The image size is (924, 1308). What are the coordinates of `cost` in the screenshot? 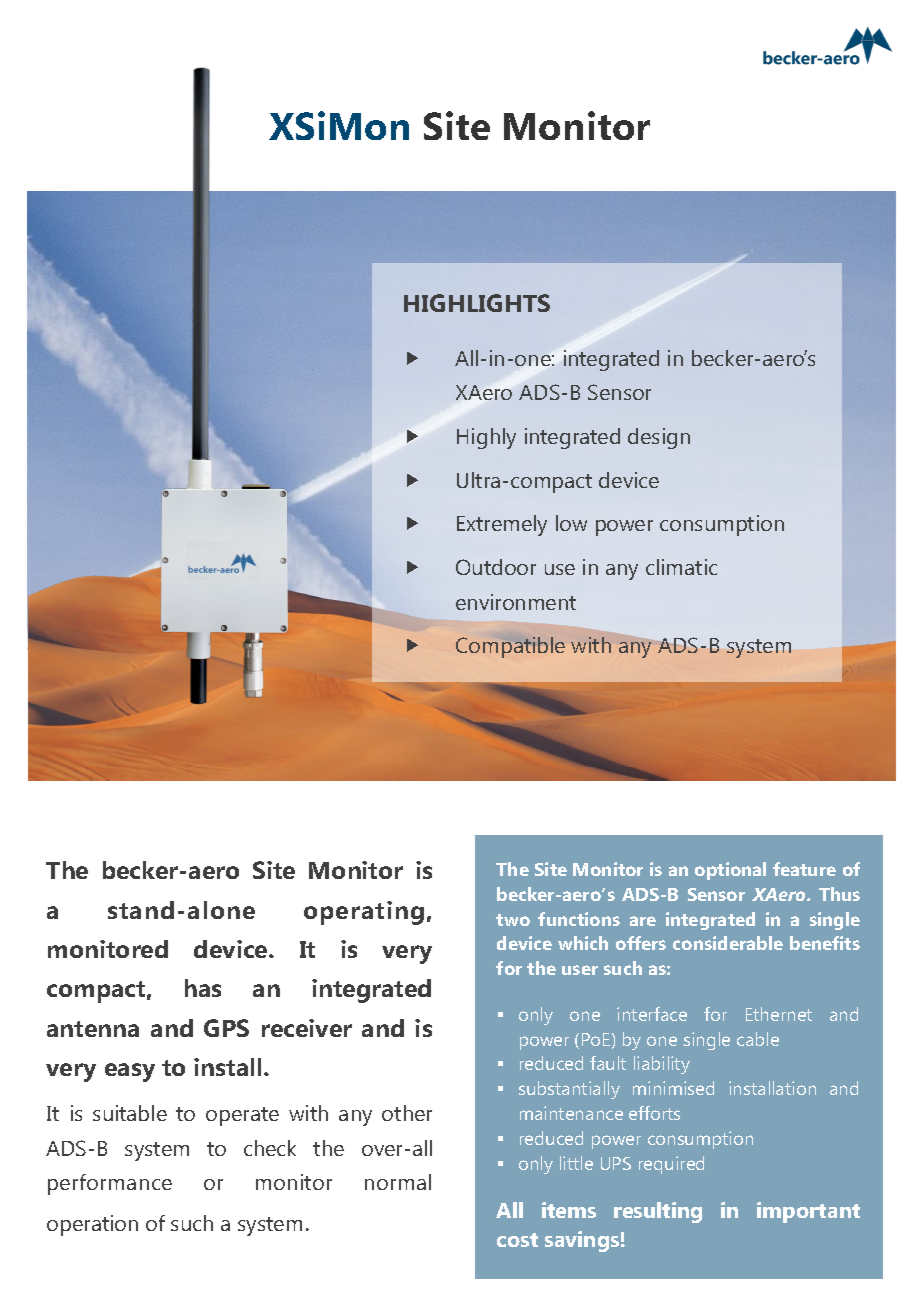 It's located at (517, 1240).
